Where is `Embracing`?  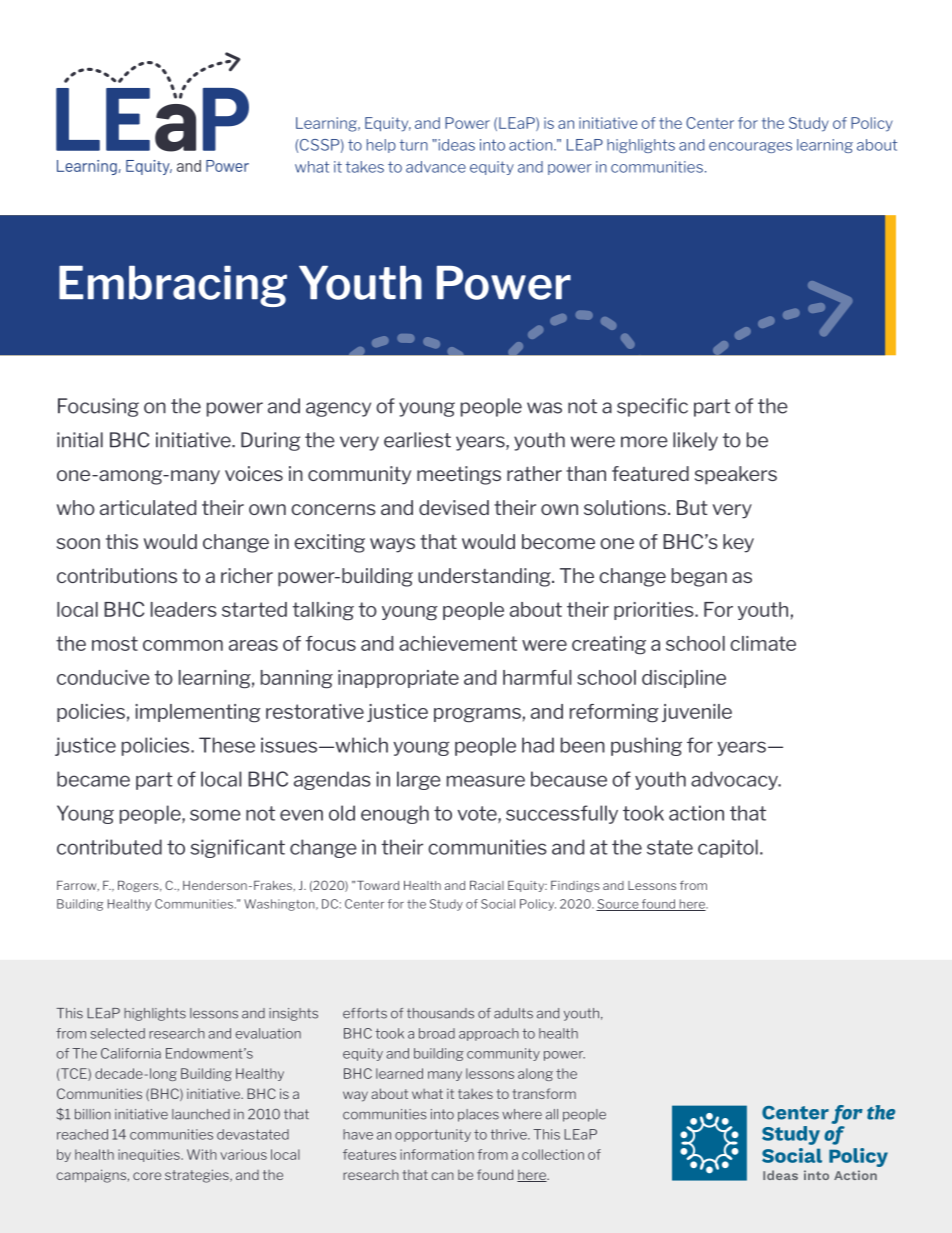 Embracing is located at coordinates (173, 286).
